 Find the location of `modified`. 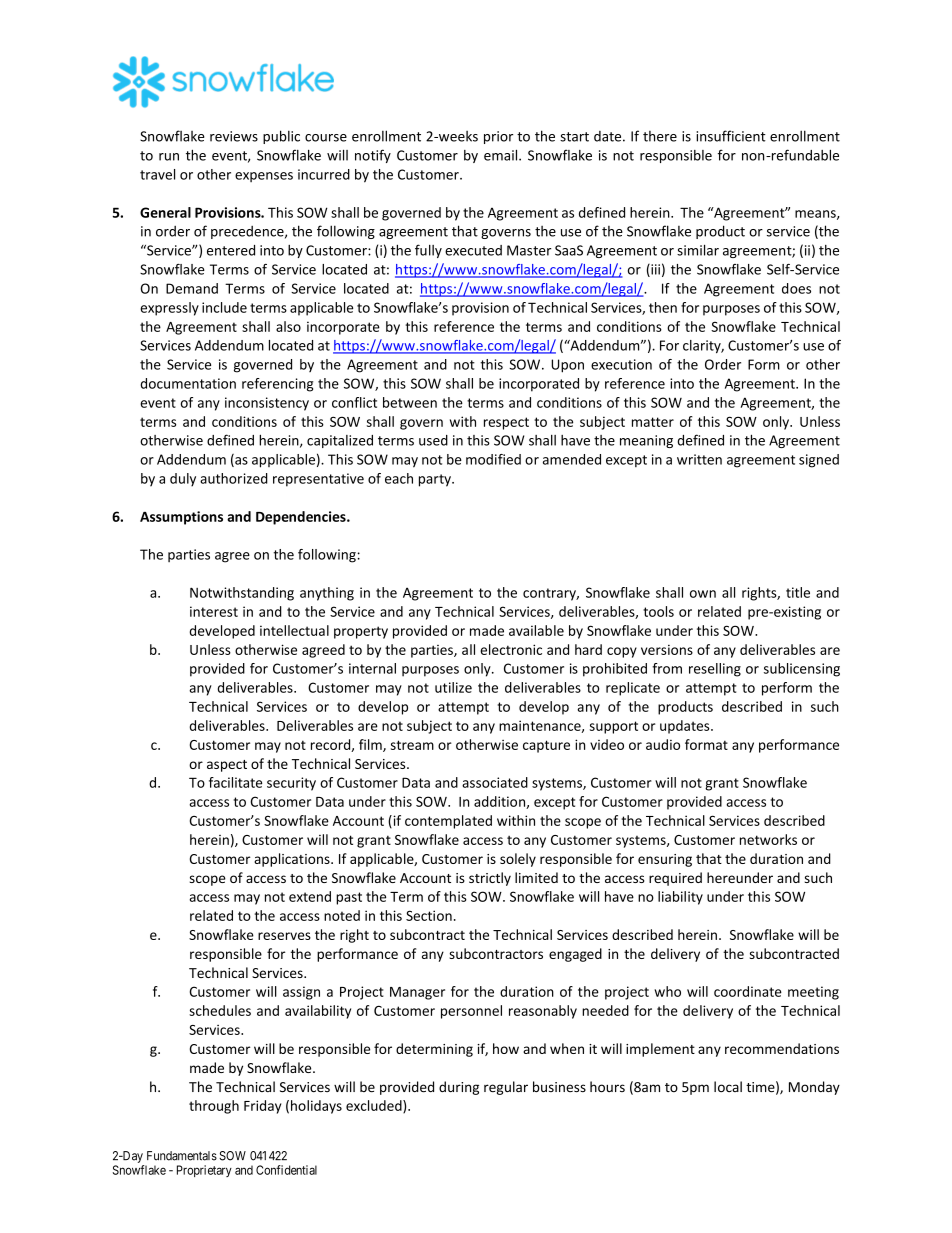

modified is located at coordinates (493, 459).
